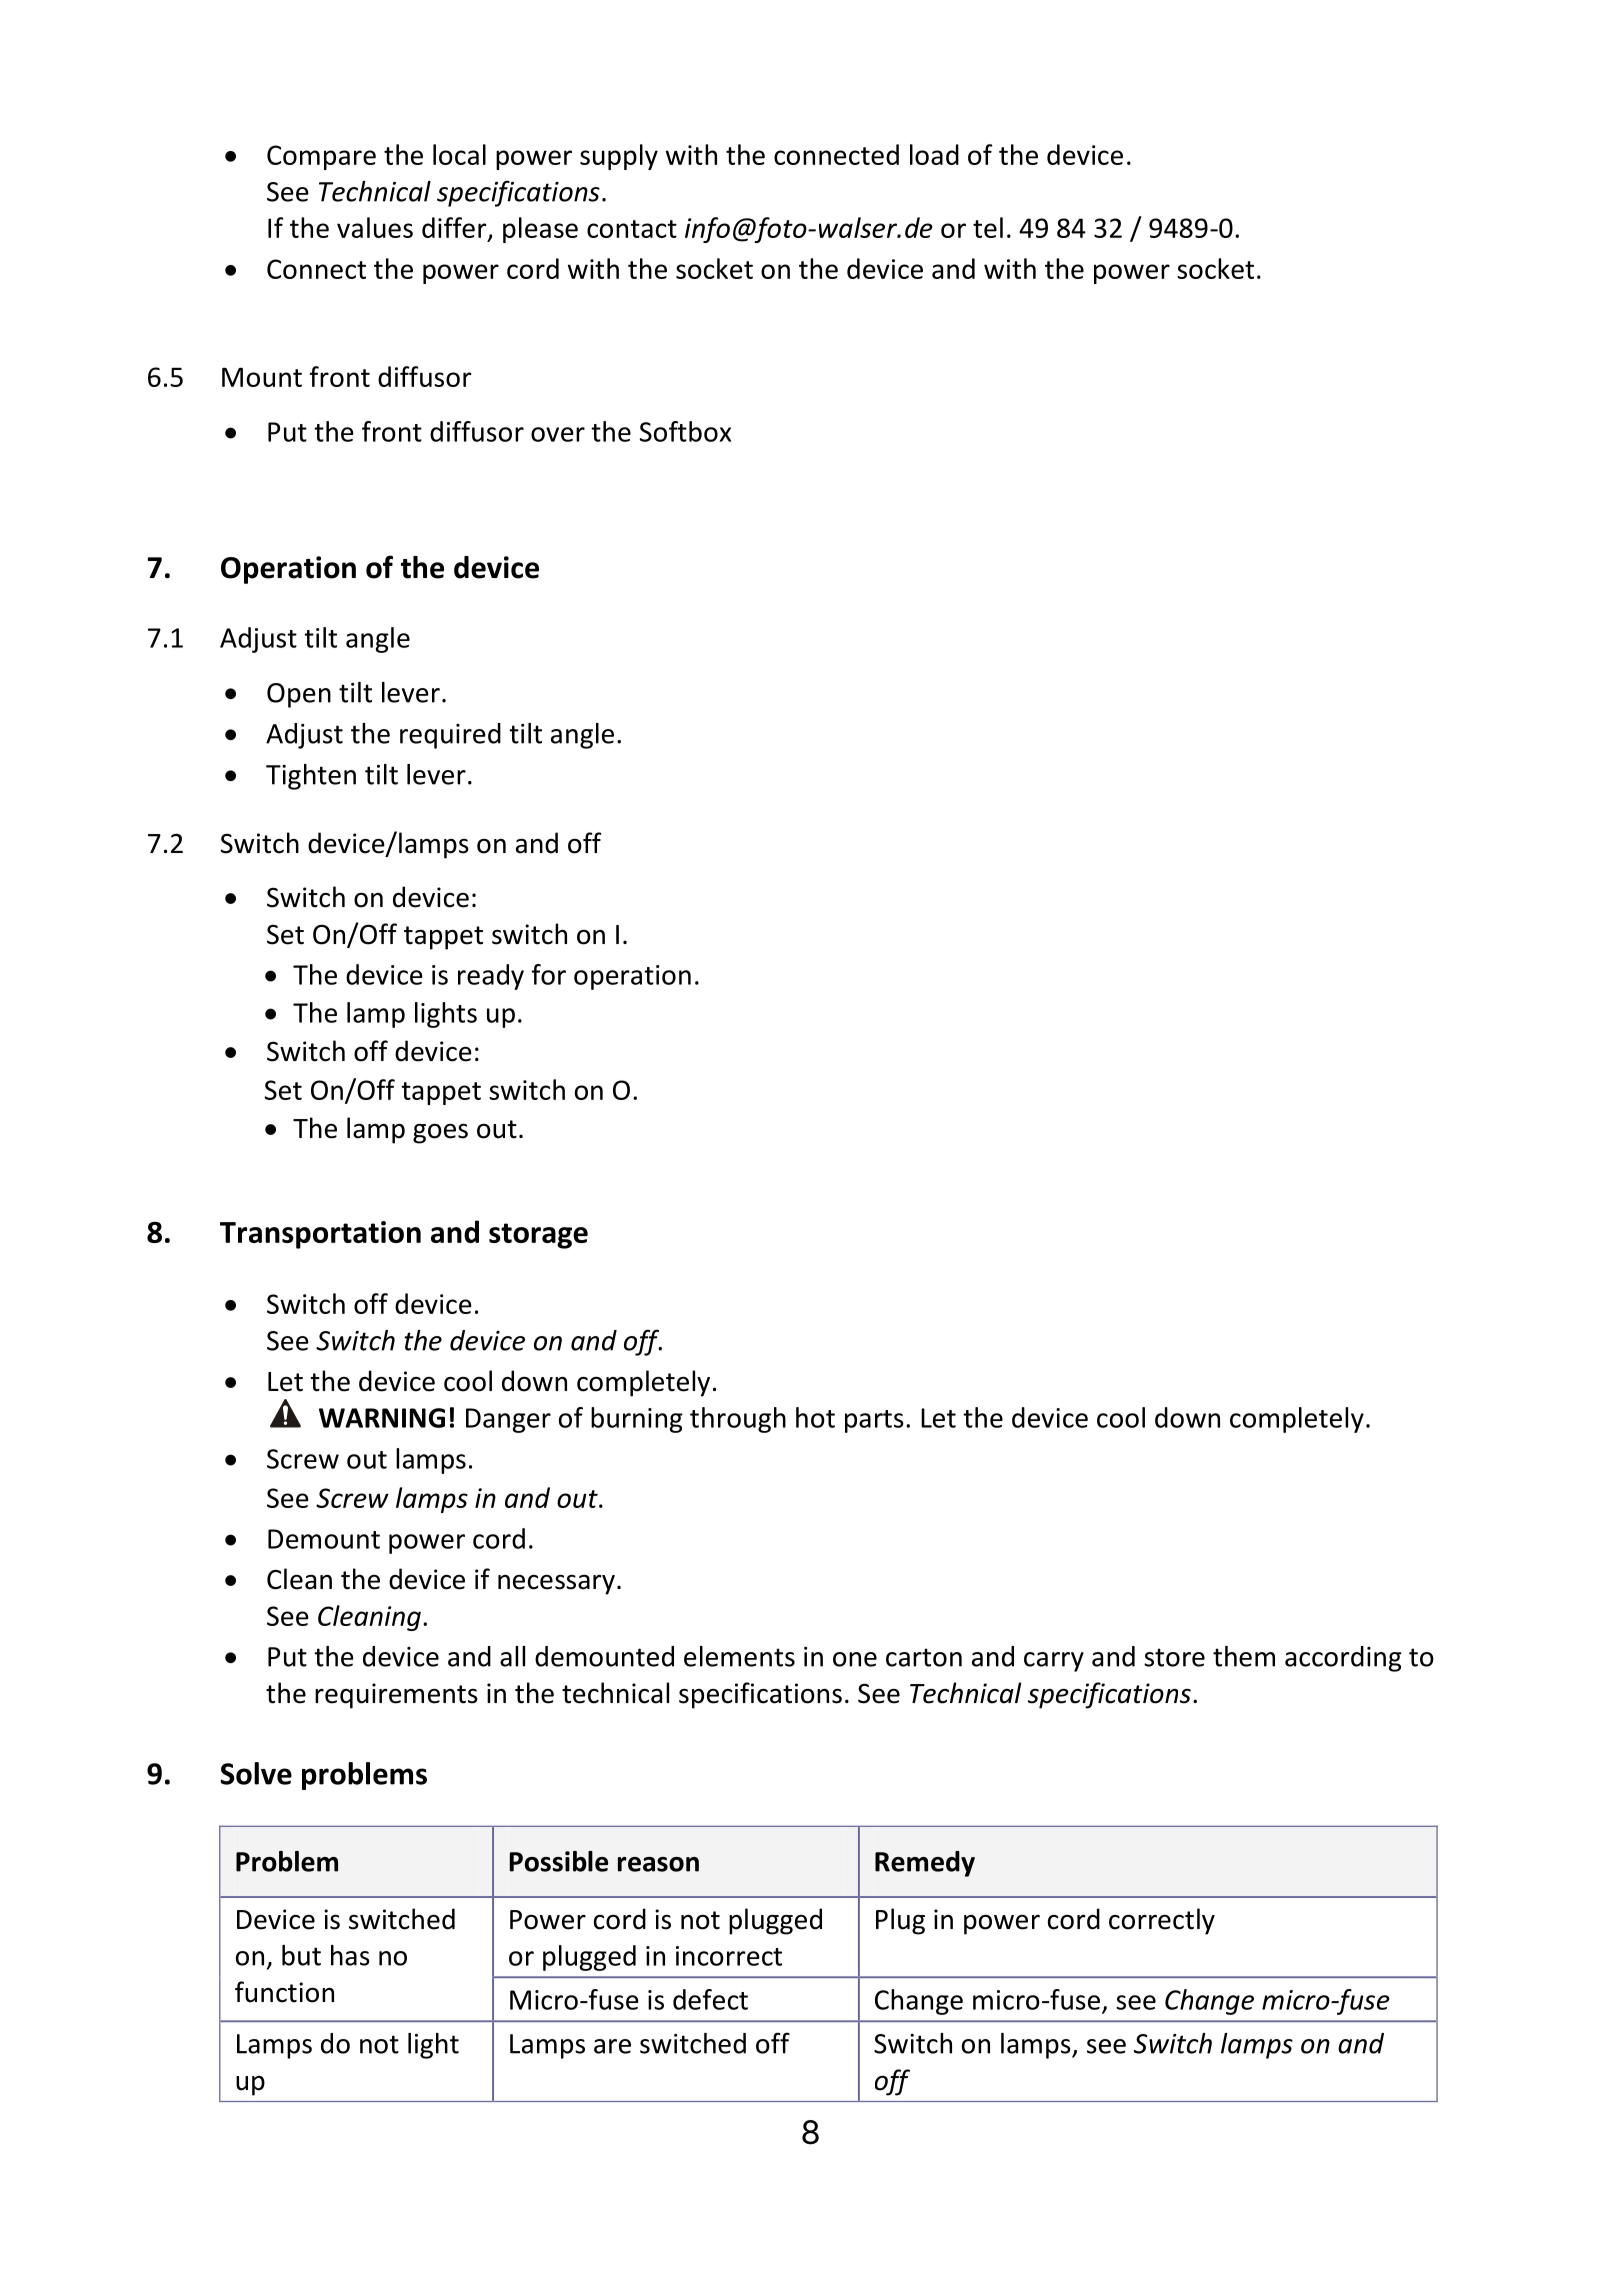 The height and width of the screenshot is (2287, 1617). I want to click on has, so click(350, 1955).
